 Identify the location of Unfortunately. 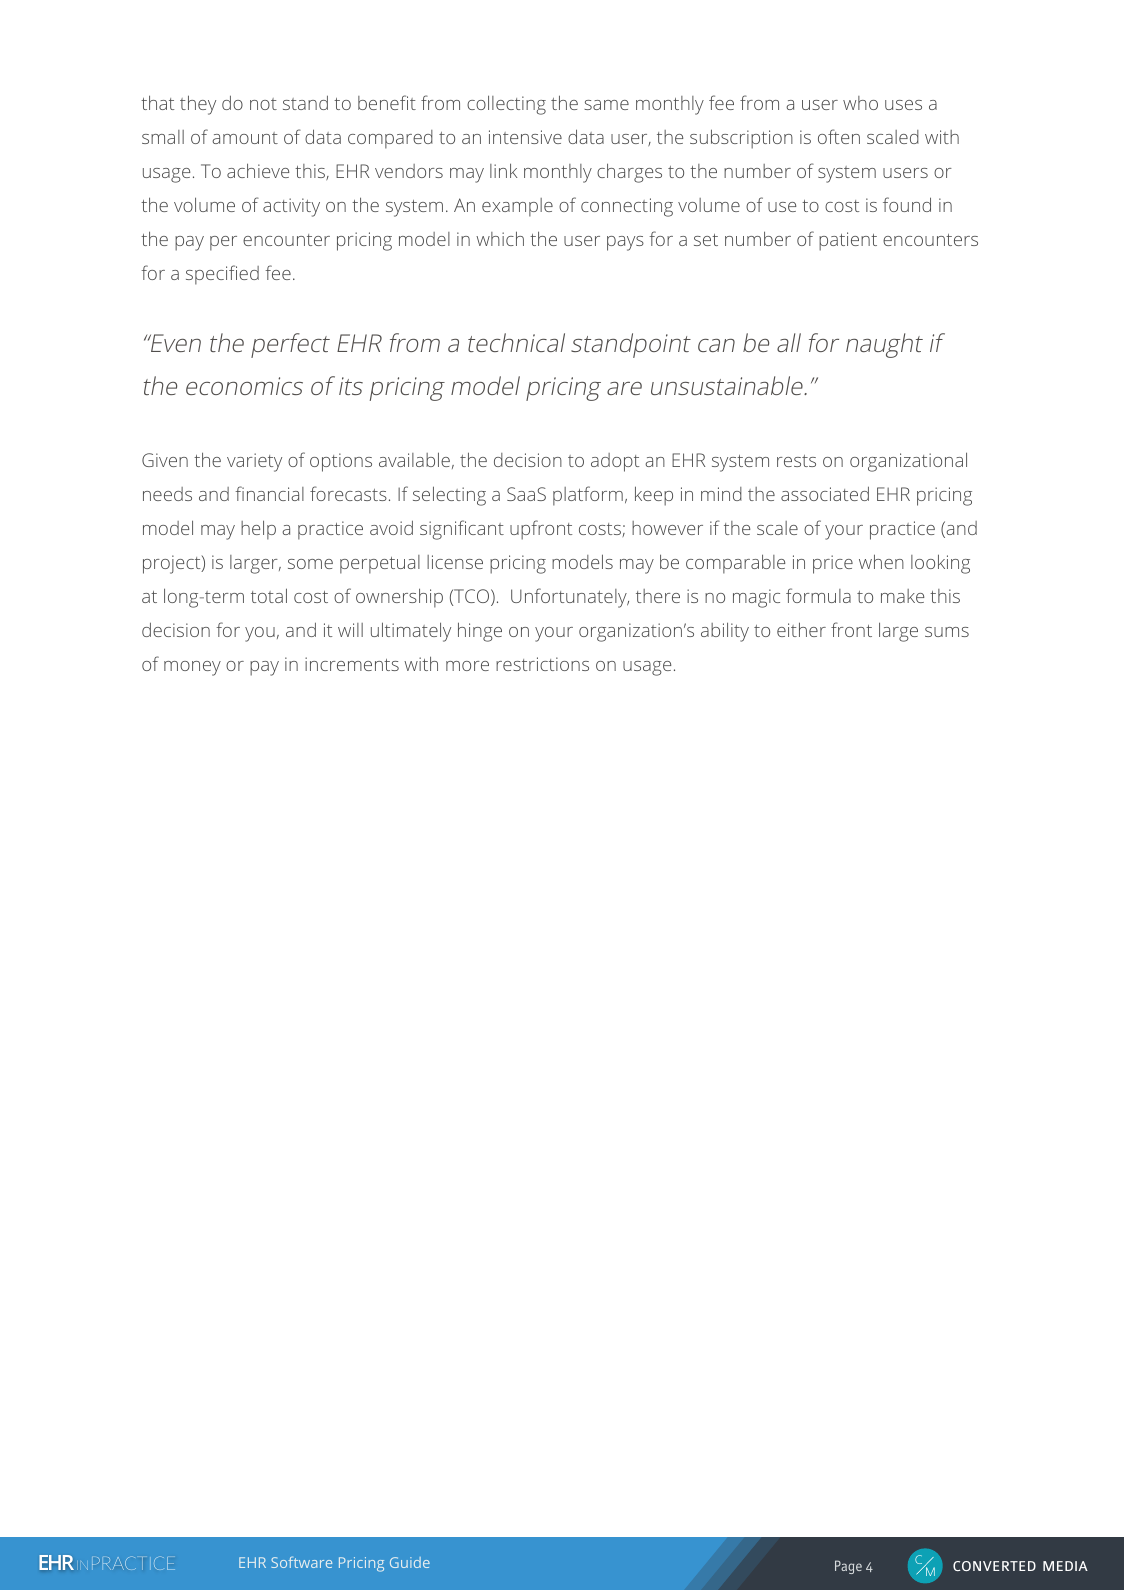
(570, 598).
